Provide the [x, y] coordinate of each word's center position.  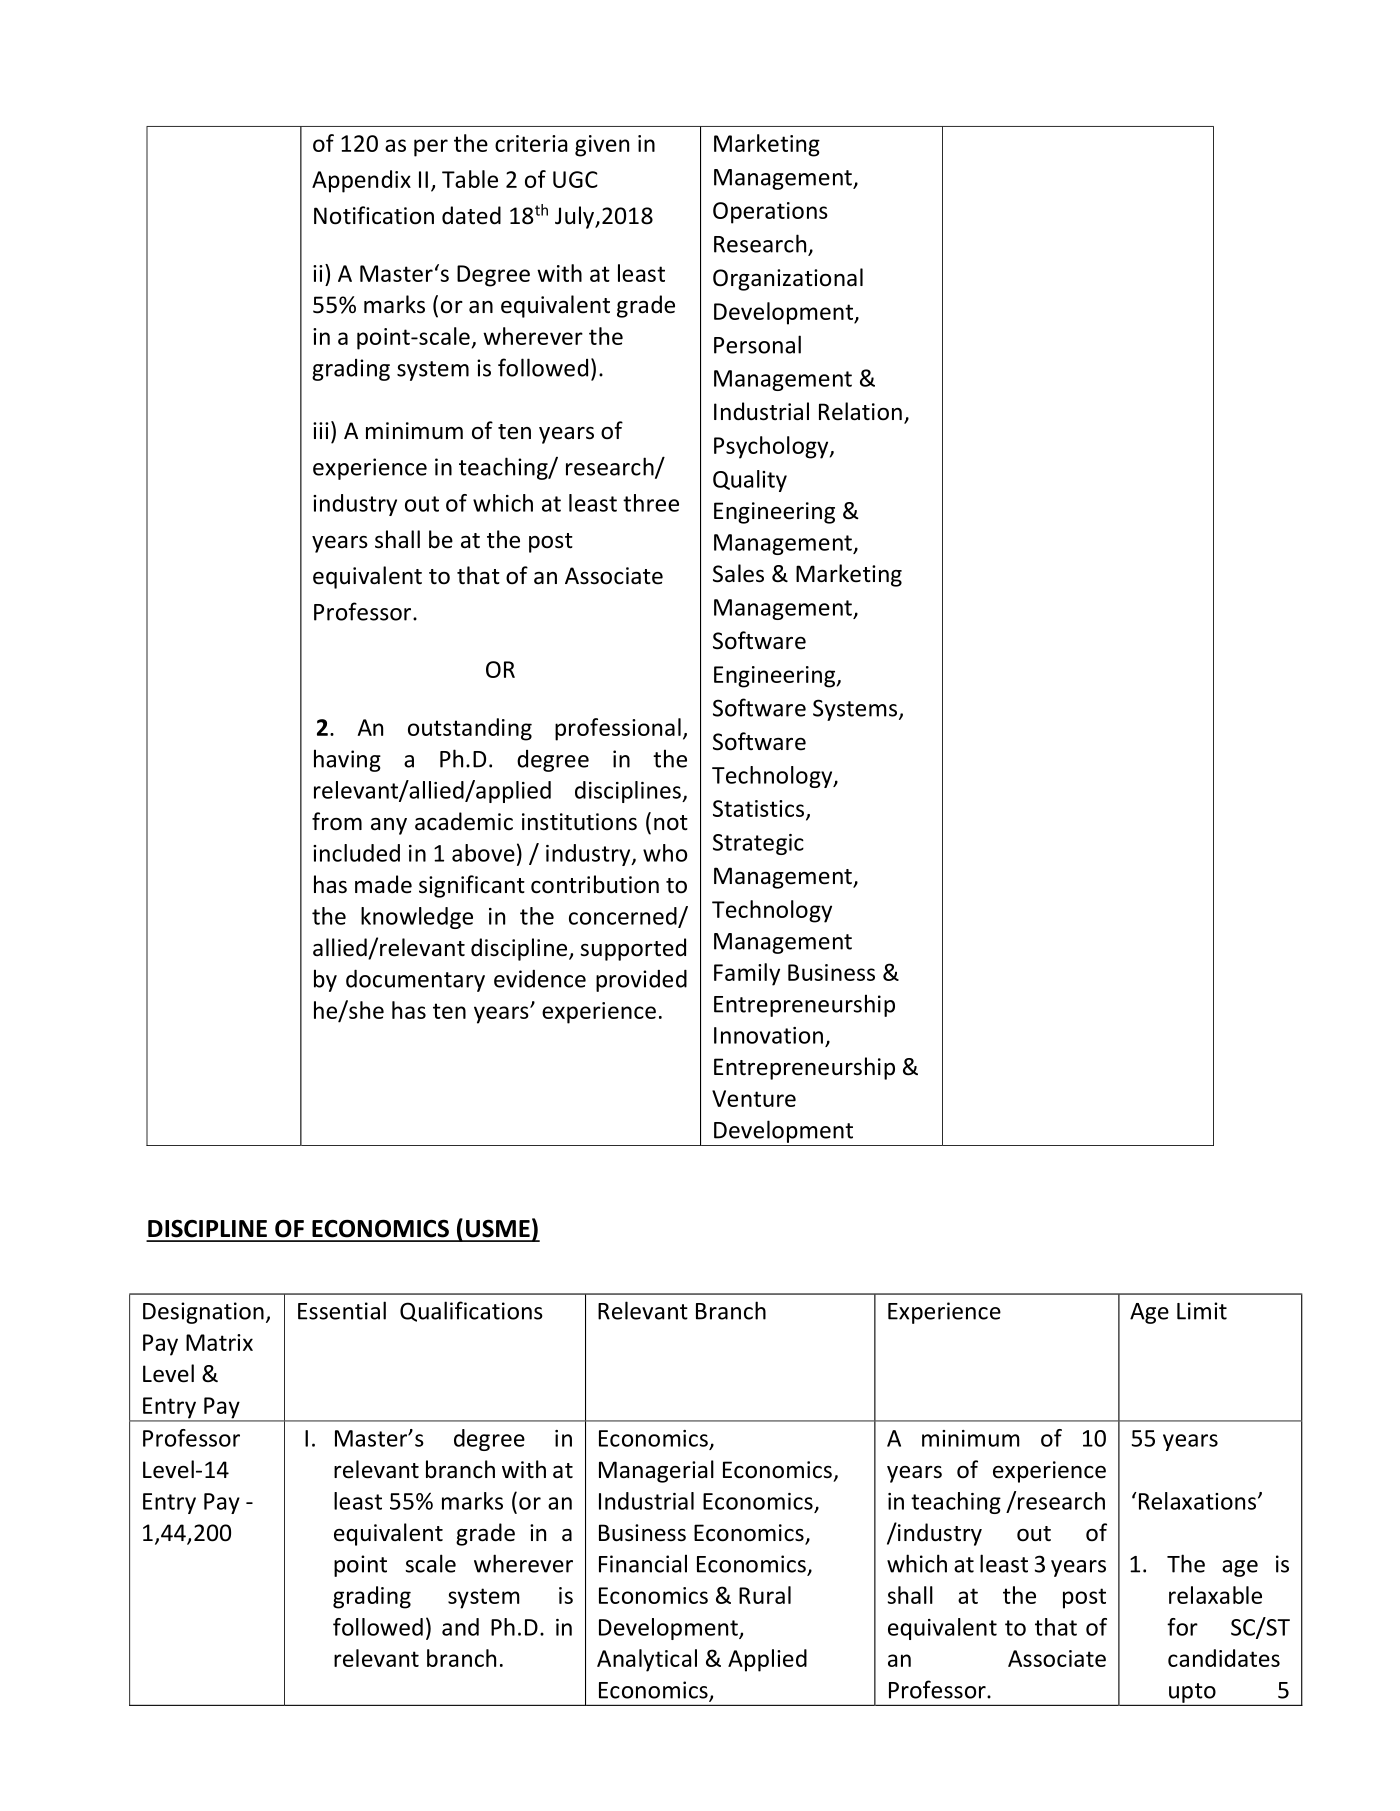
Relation [860, 411]
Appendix [361, 181]
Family [747, 974]
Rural [765, 1595]
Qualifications [471, 1311]
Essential [342, 1310]
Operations [770, 213]
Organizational [788, 279]
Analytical [647, 1660]
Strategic [758, 844]
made [383, 884]
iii [321, 430]
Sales [738, 573]
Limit [1202, 1311]
